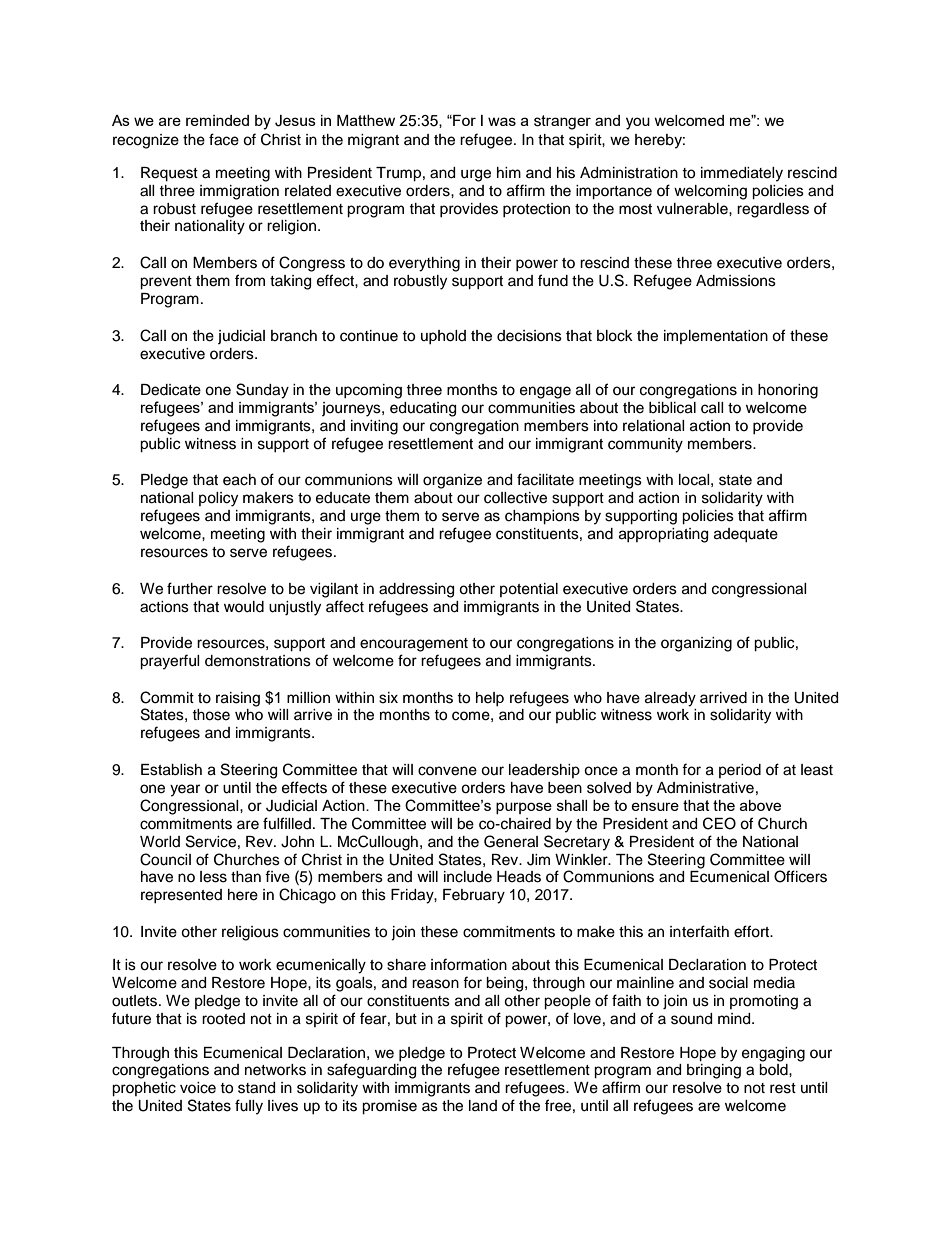 Image resolution: width=952 pixels, height=1233 pixels. I want to click on would, so click(244, 607).
